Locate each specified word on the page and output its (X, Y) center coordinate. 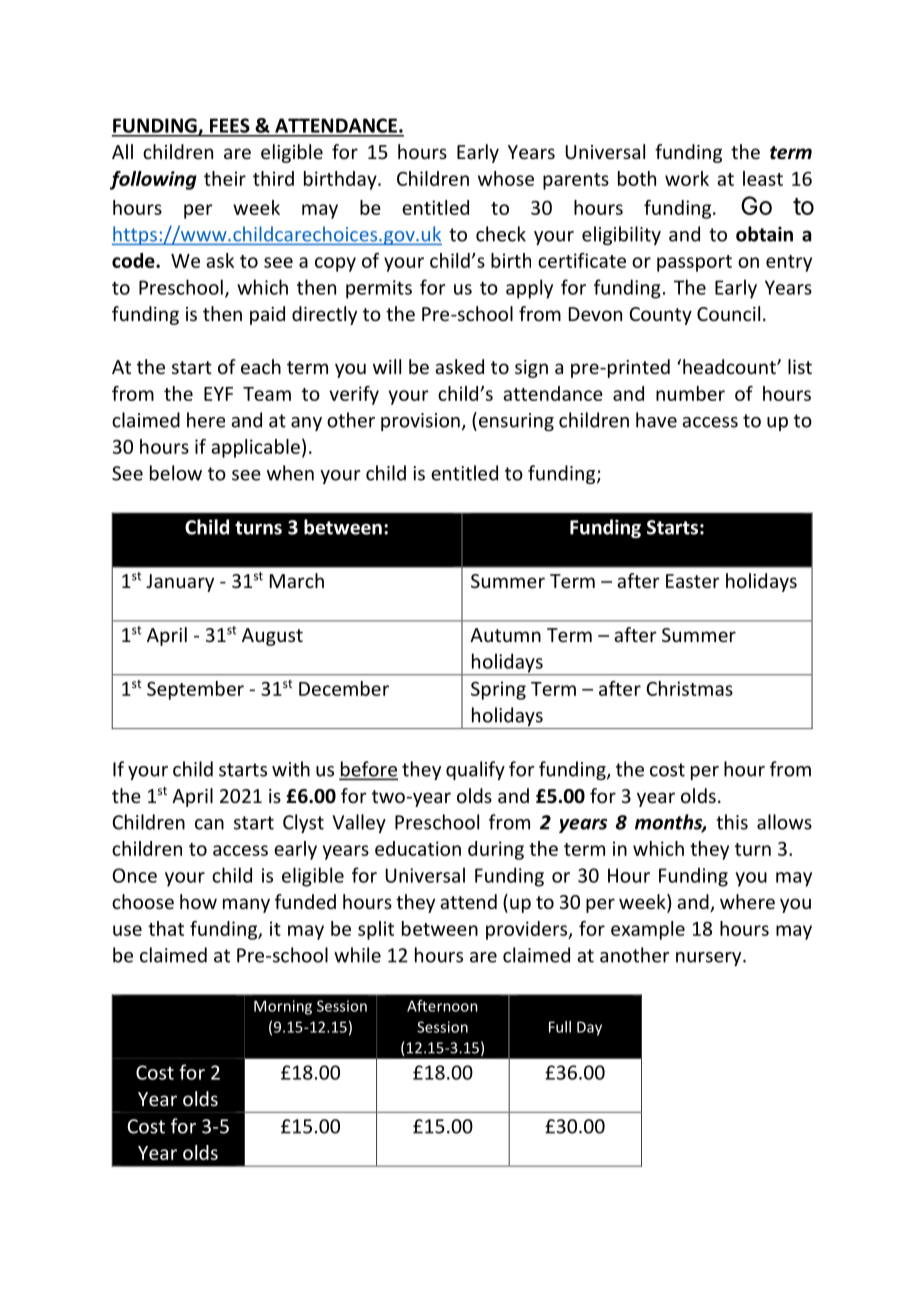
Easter (693, 581)
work (687, 178)
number (690, 393)
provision (420, 422)
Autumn (505, 635)
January (180, 583)
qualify (475, 770)
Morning (283, 1007)
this (732, 822)
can (209, 824)
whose (506, 178)
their (225, 178)
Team (267, 394)
